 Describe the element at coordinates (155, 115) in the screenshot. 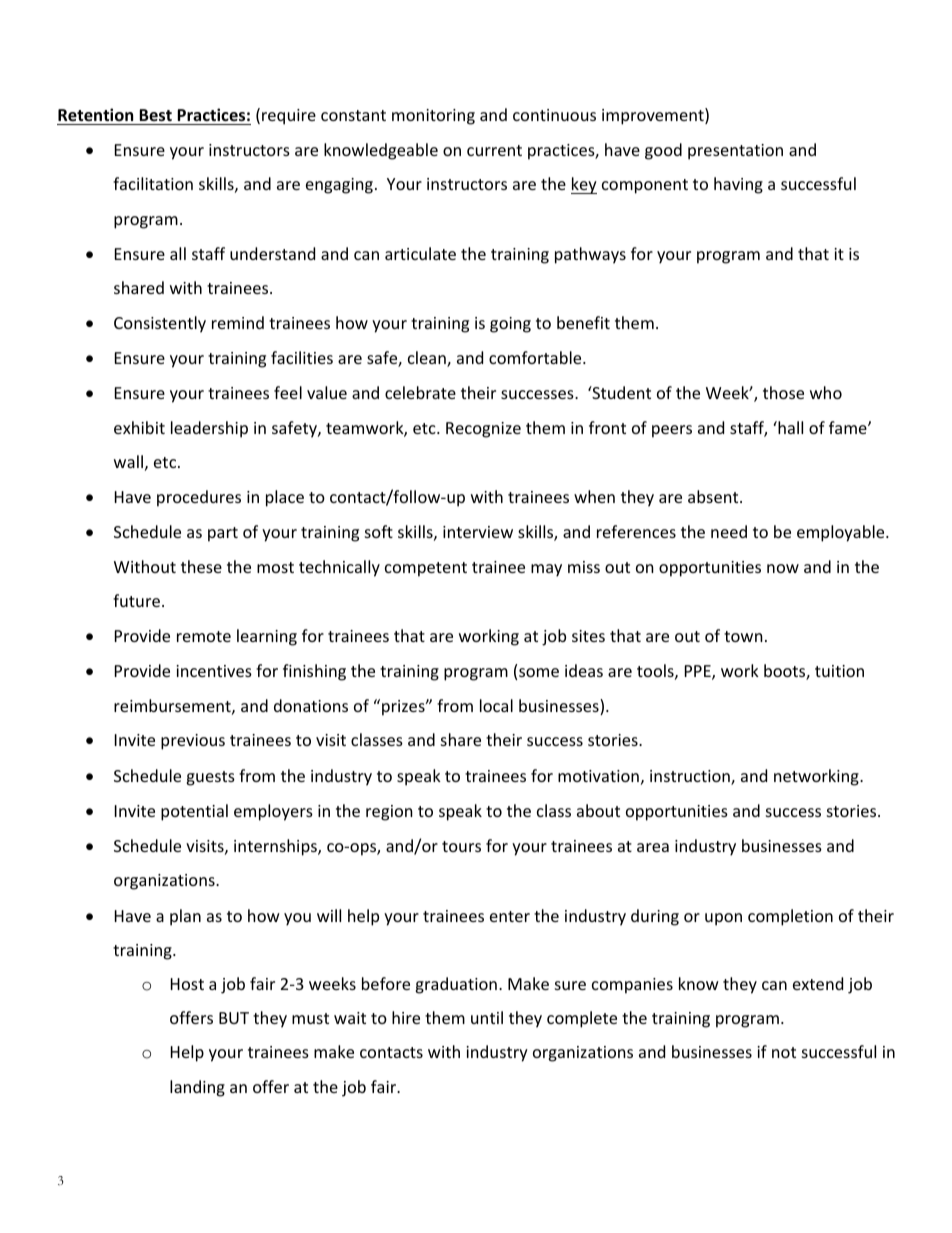

I see `Best` at that location.
